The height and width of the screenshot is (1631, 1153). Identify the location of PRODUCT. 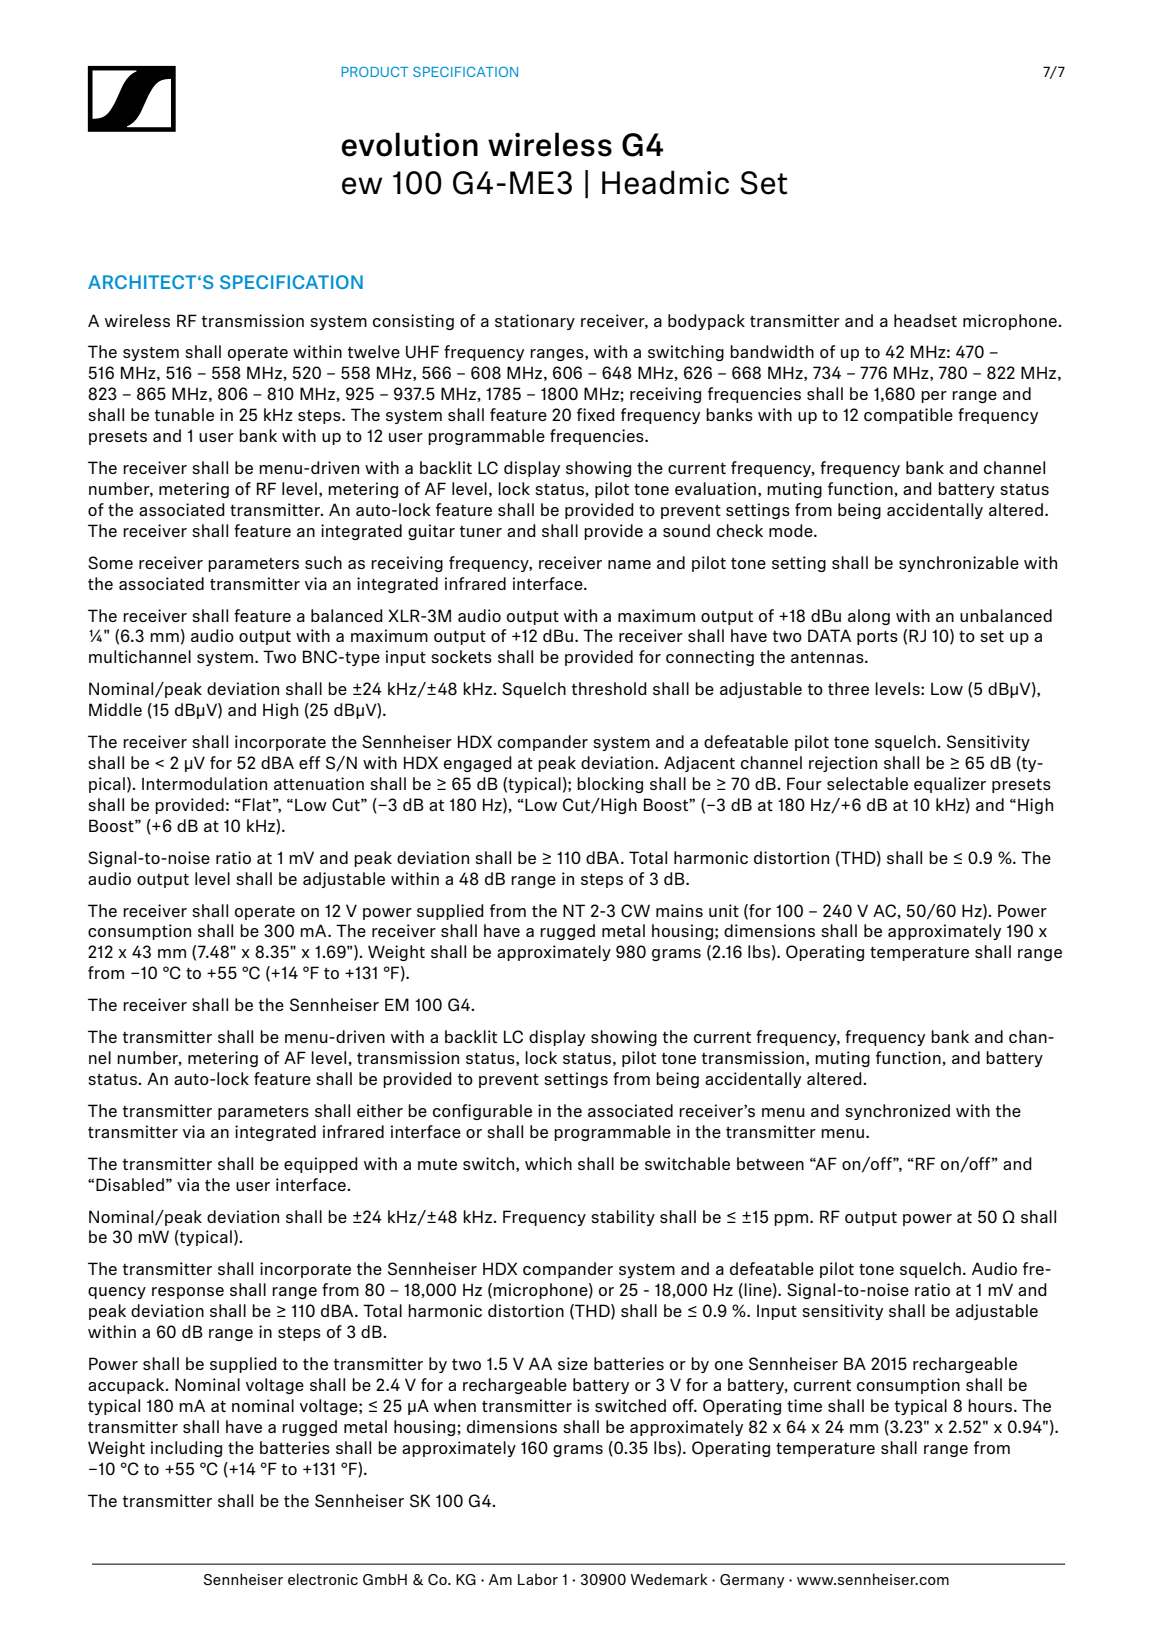
(375, 71).
